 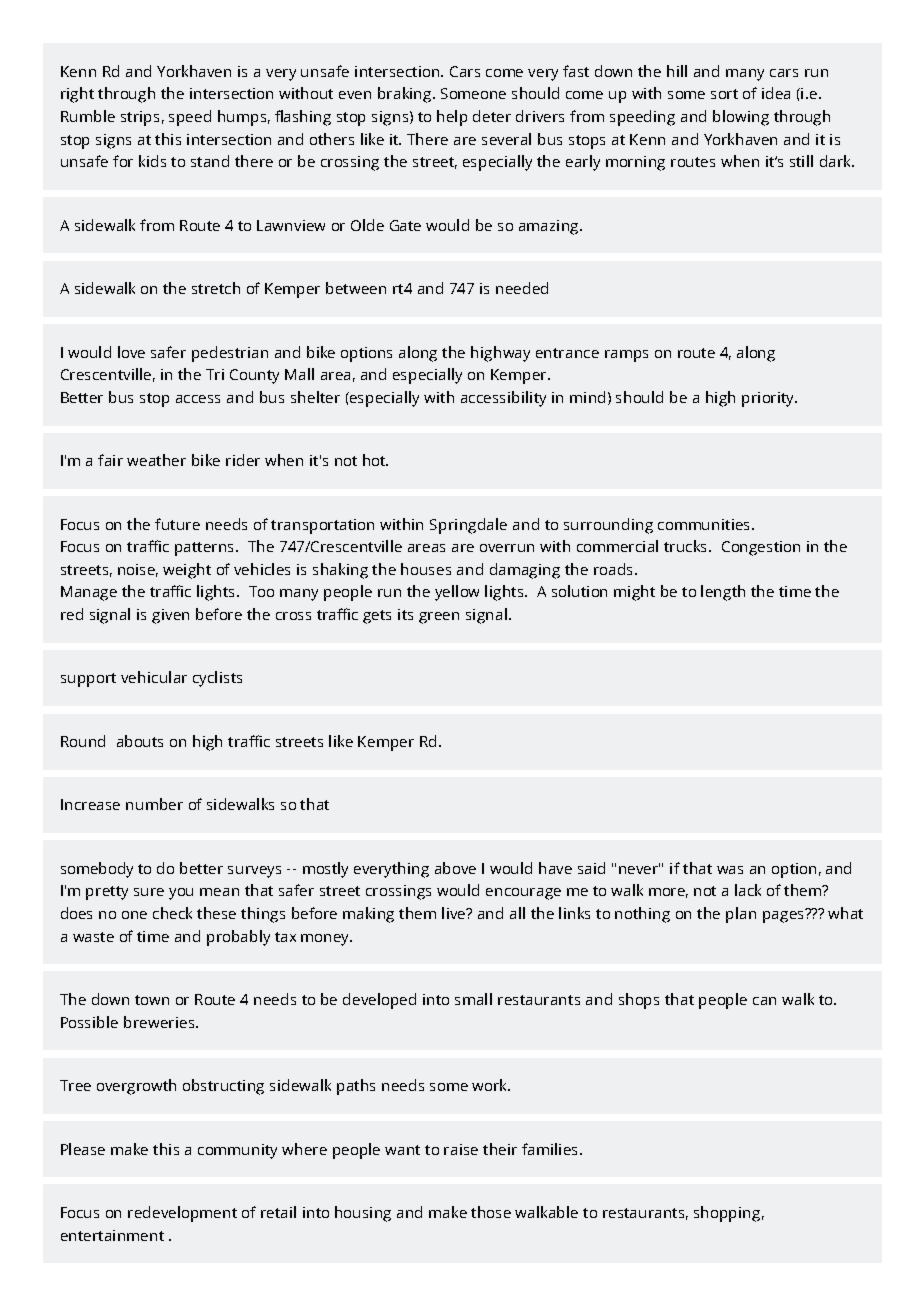 I want to click on help, so click(x=452, y=118).
